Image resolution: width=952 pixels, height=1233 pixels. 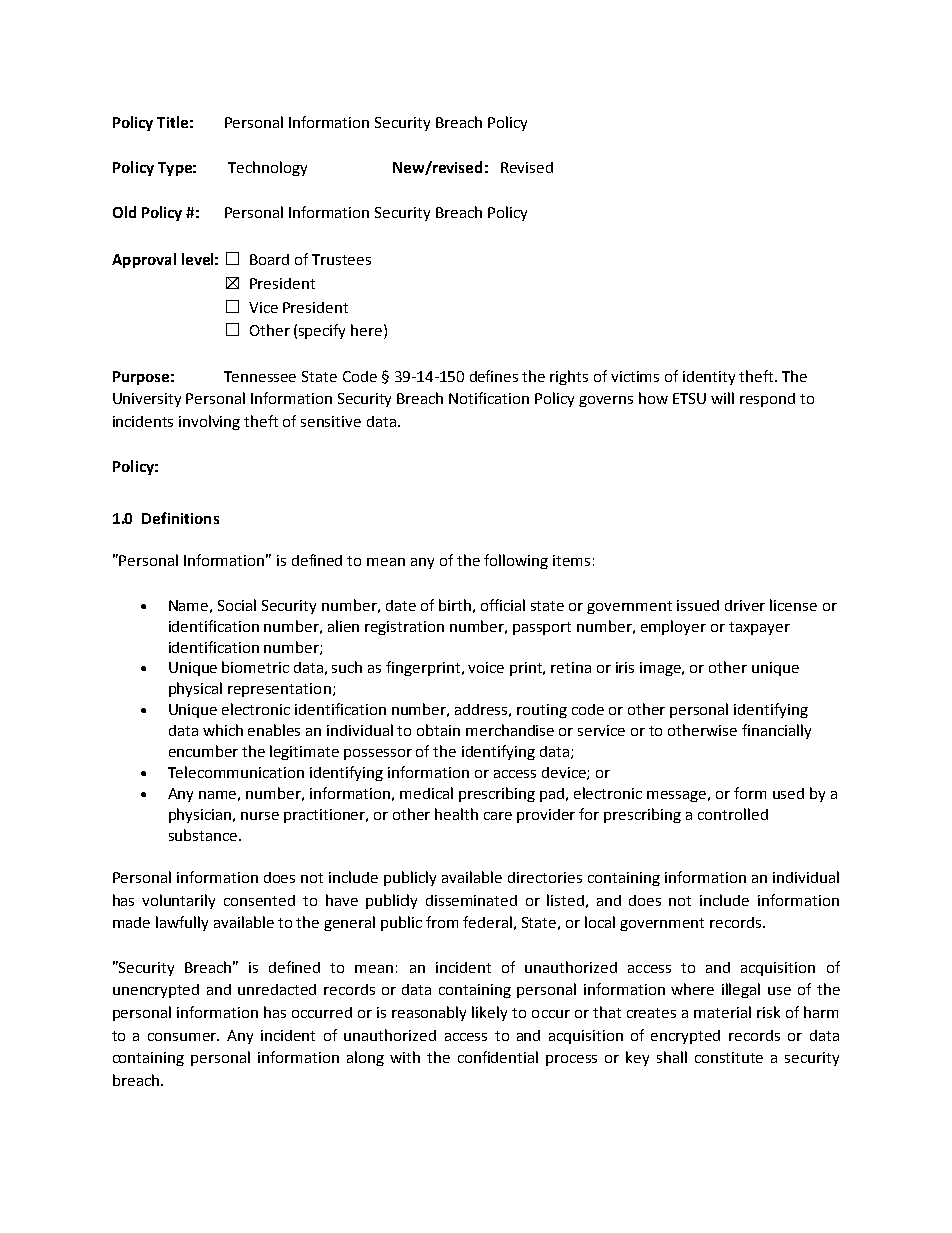 I want to click on driver, so click(x=745, y=605).
